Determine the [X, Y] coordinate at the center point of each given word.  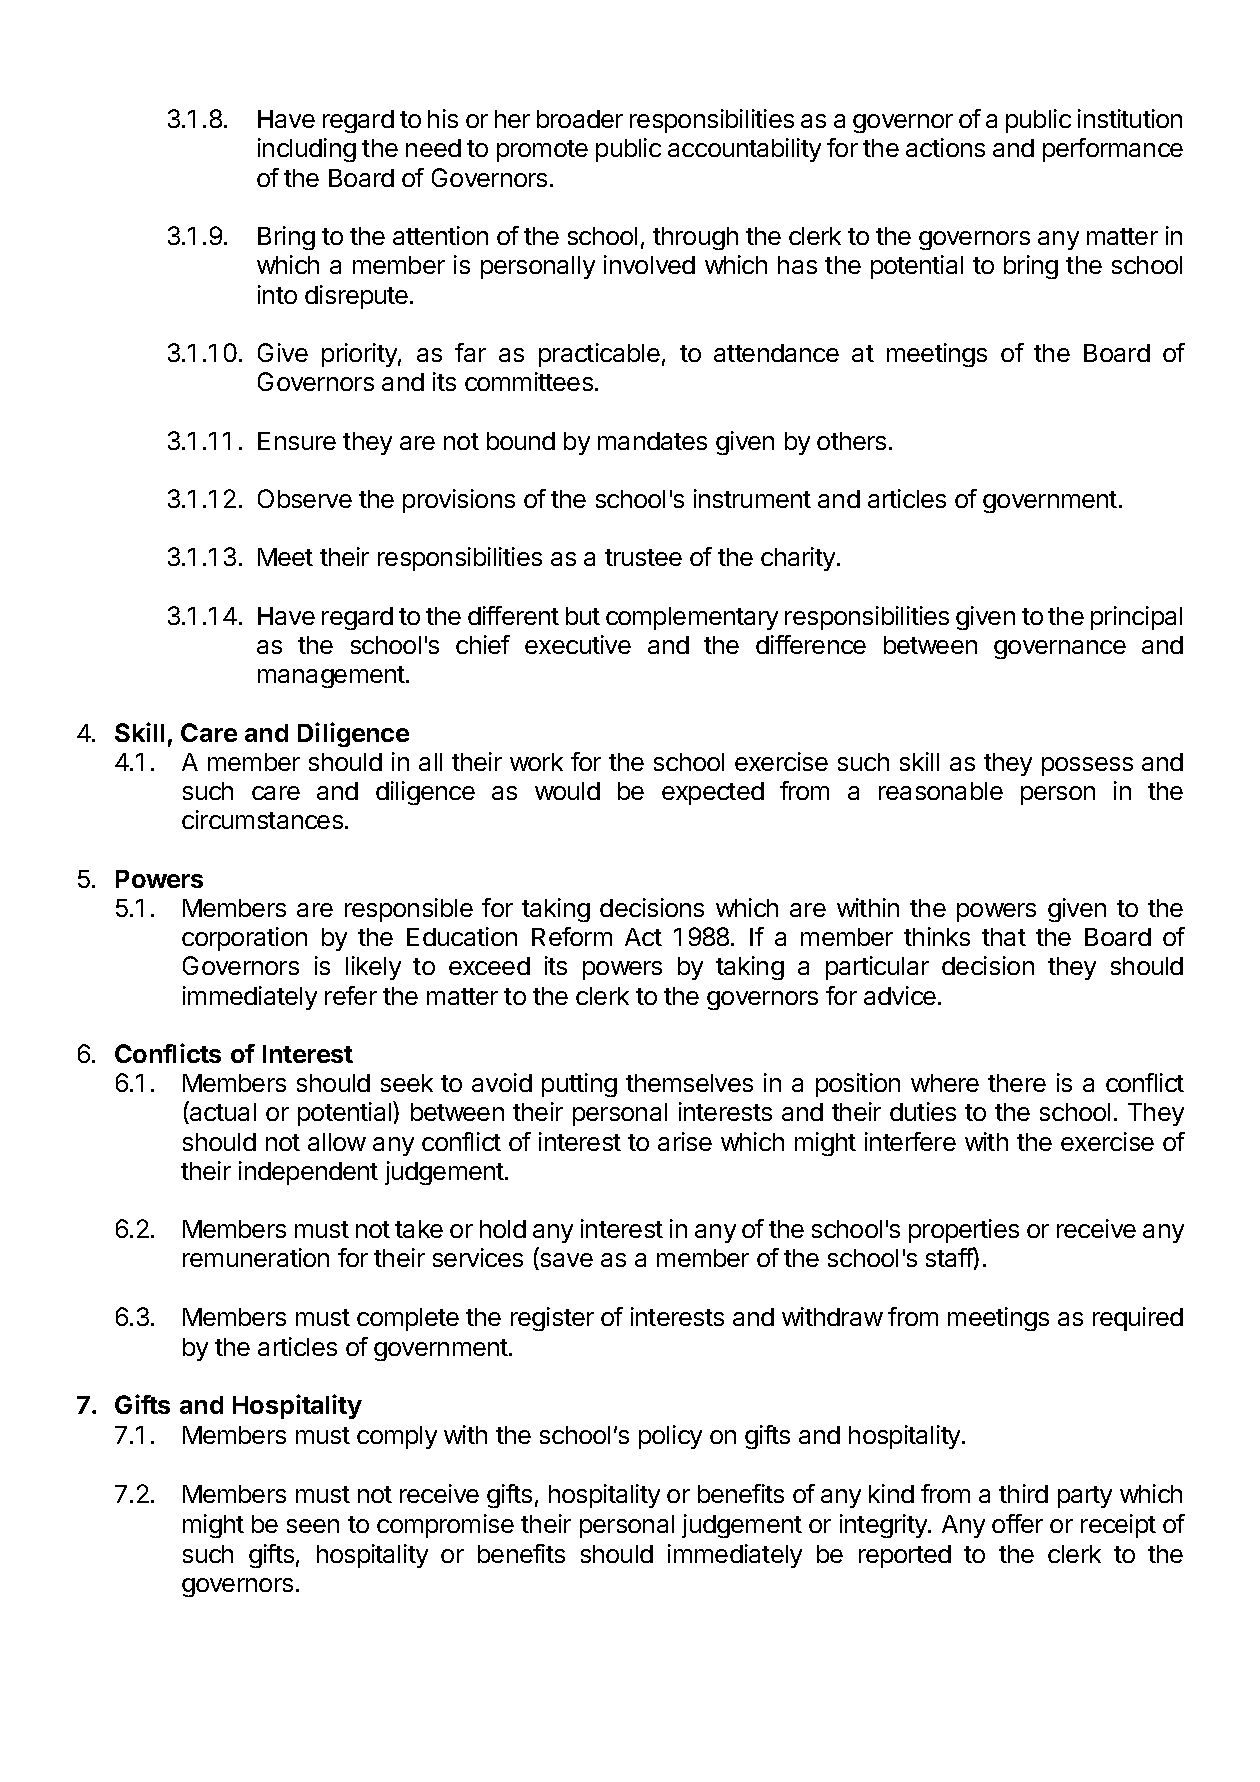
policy [670, 1437]
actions [945, 147]
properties [964, 1231]
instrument [752, 498]
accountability [744, 150]
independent [308, 1173]
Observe [305, 498]
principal [1136, 618]
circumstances [262, 819]
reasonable [941, 791]
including [307, 150]
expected [713, 793]
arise [685, 1141]
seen [313, 1526]
